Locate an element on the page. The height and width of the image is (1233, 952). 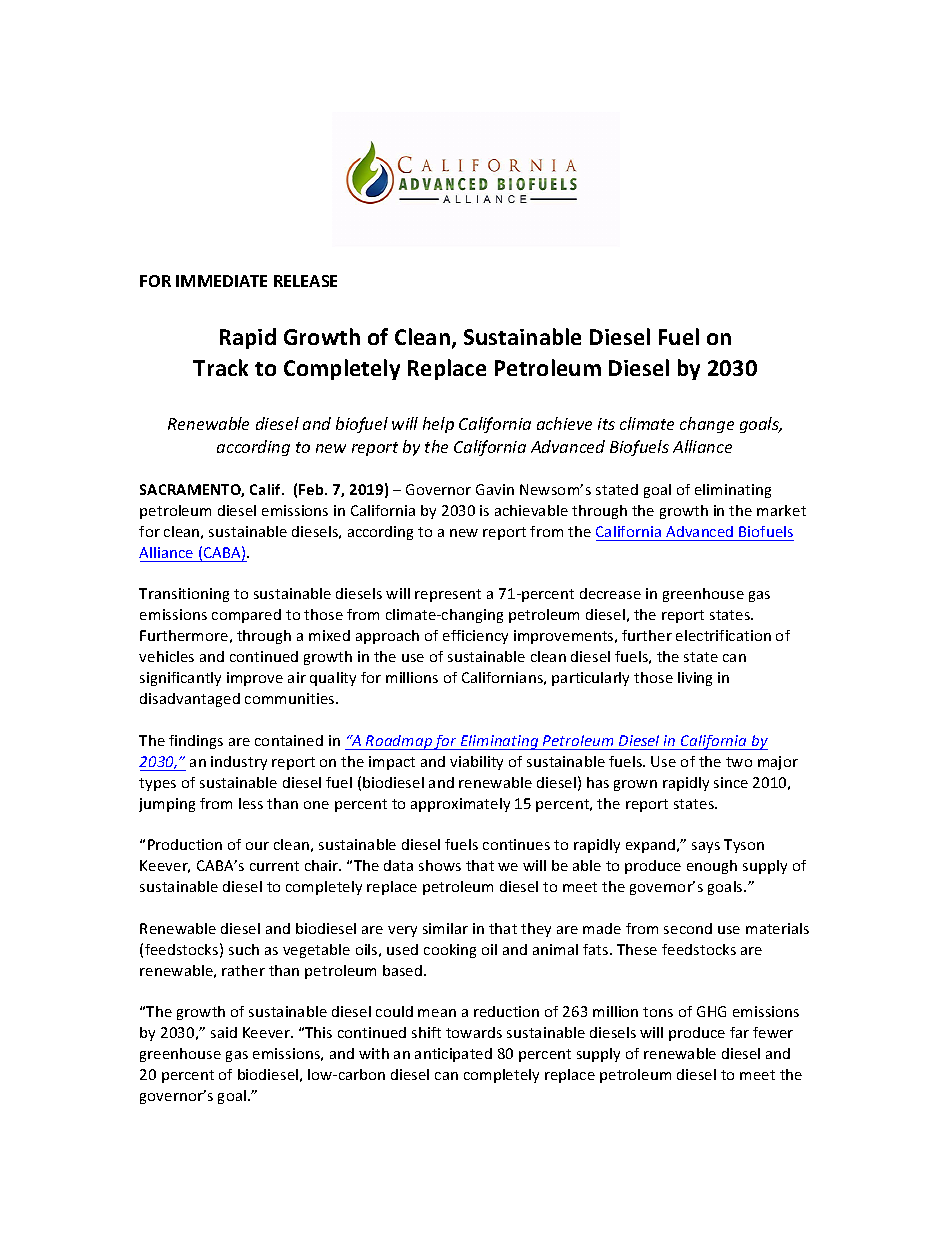
since is located at coordinates (731, 782).
